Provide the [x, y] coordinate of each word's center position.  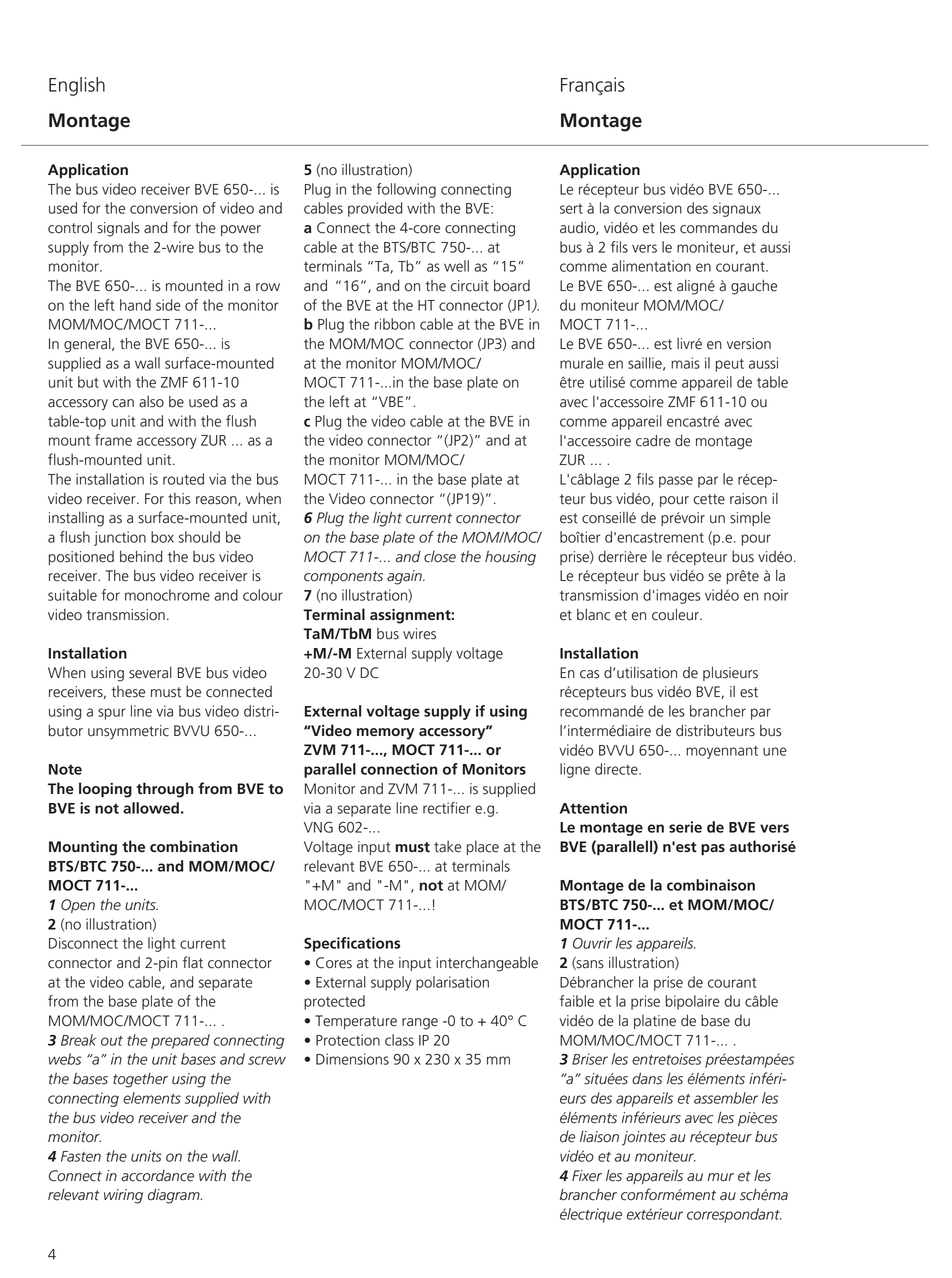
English [77, 86]
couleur [676, 614]
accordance [157, 1176]
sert [571, 209]
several [150, 672]
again [405, 577]
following [406, 190]
